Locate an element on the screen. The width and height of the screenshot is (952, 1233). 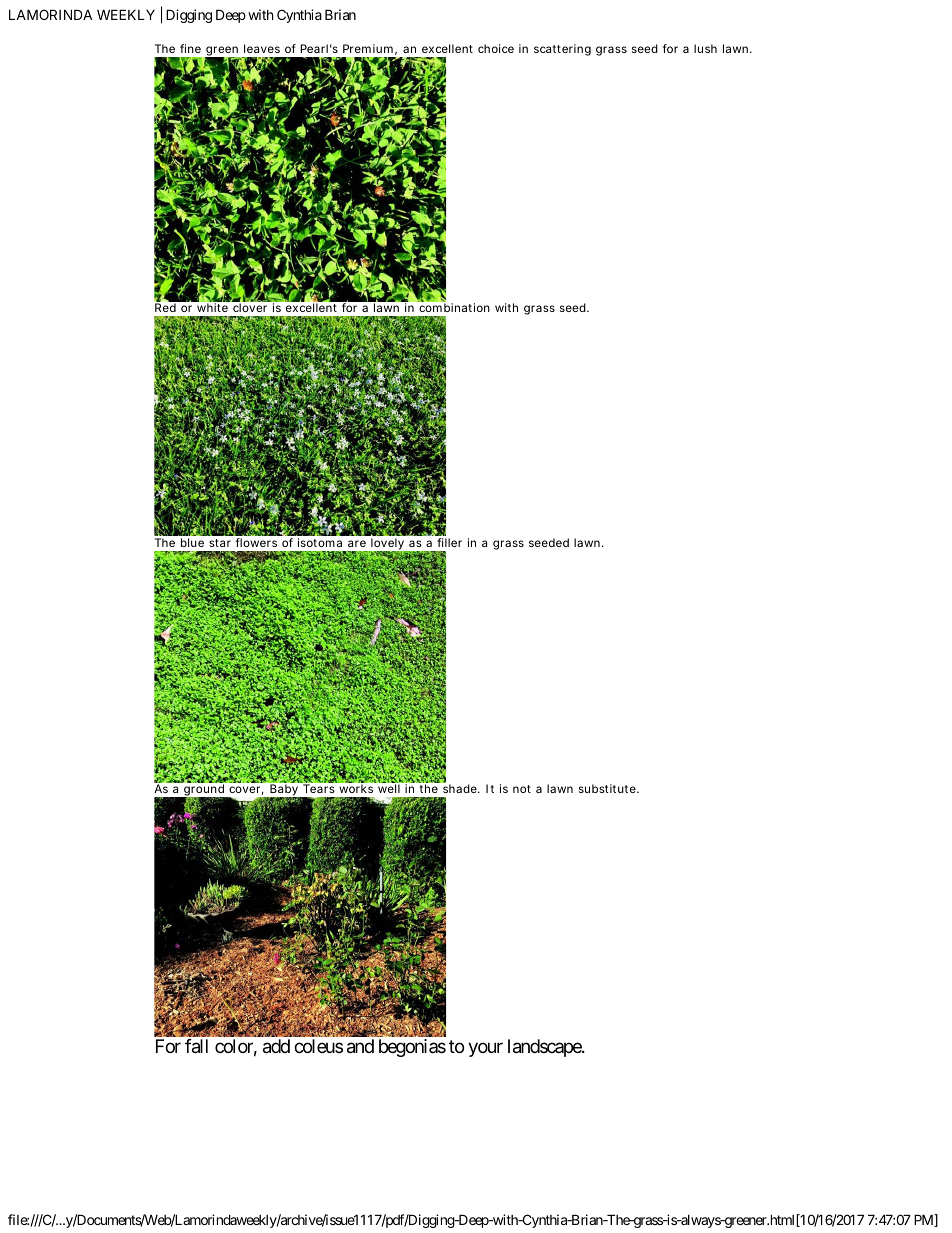
not is located at coordinates (522, 789).
